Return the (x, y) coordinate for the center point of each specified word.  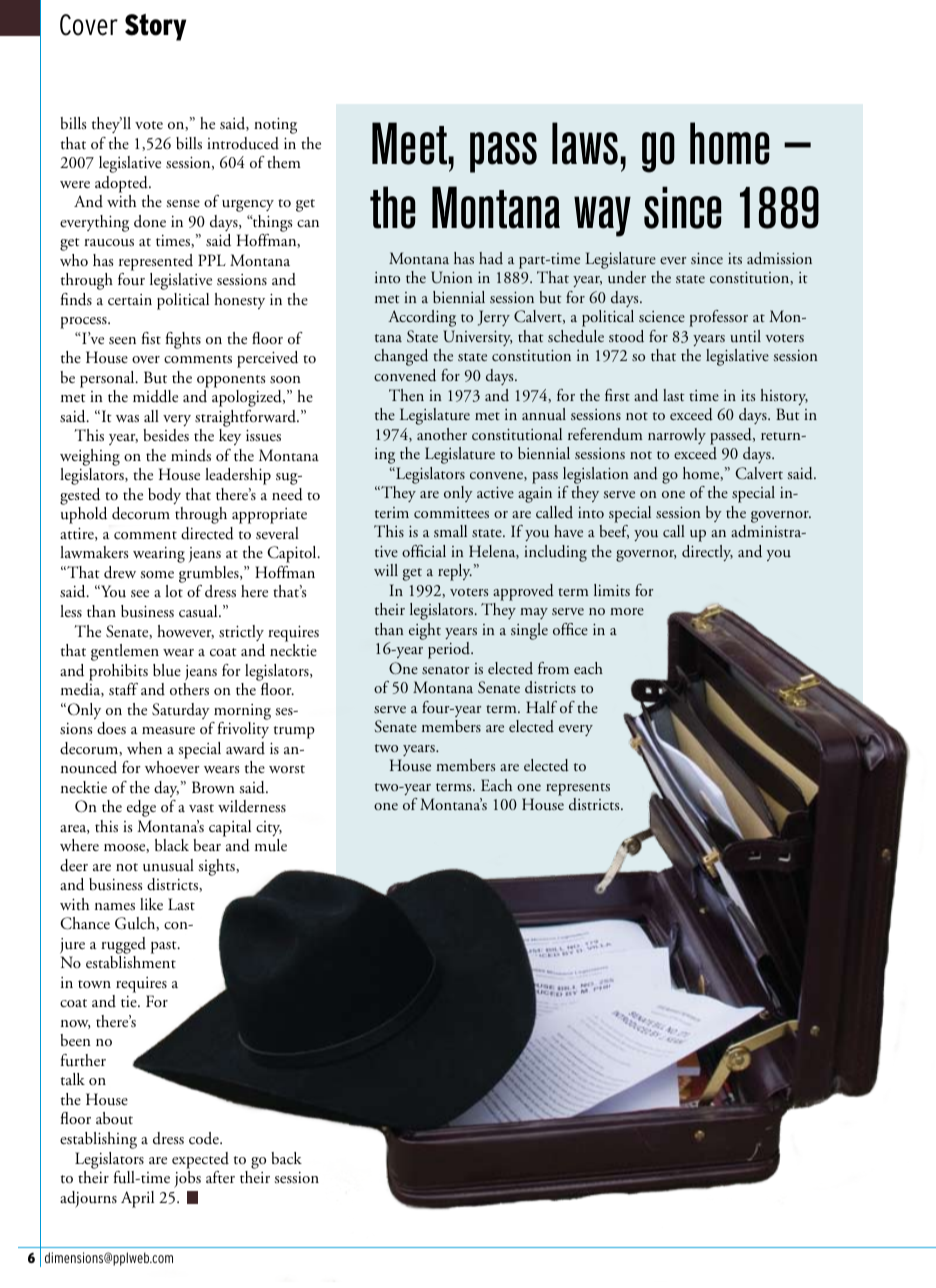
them (284, 162)
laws (585, 143)
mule (271, 845)
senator (446, 670)
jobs (187, 1179)
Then (406, 395)
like (151, 904)
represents (578, 789)
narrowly (677, 436)
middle (155, 396)
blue (167, 670)
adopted (122, 184)
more (627, 611)
